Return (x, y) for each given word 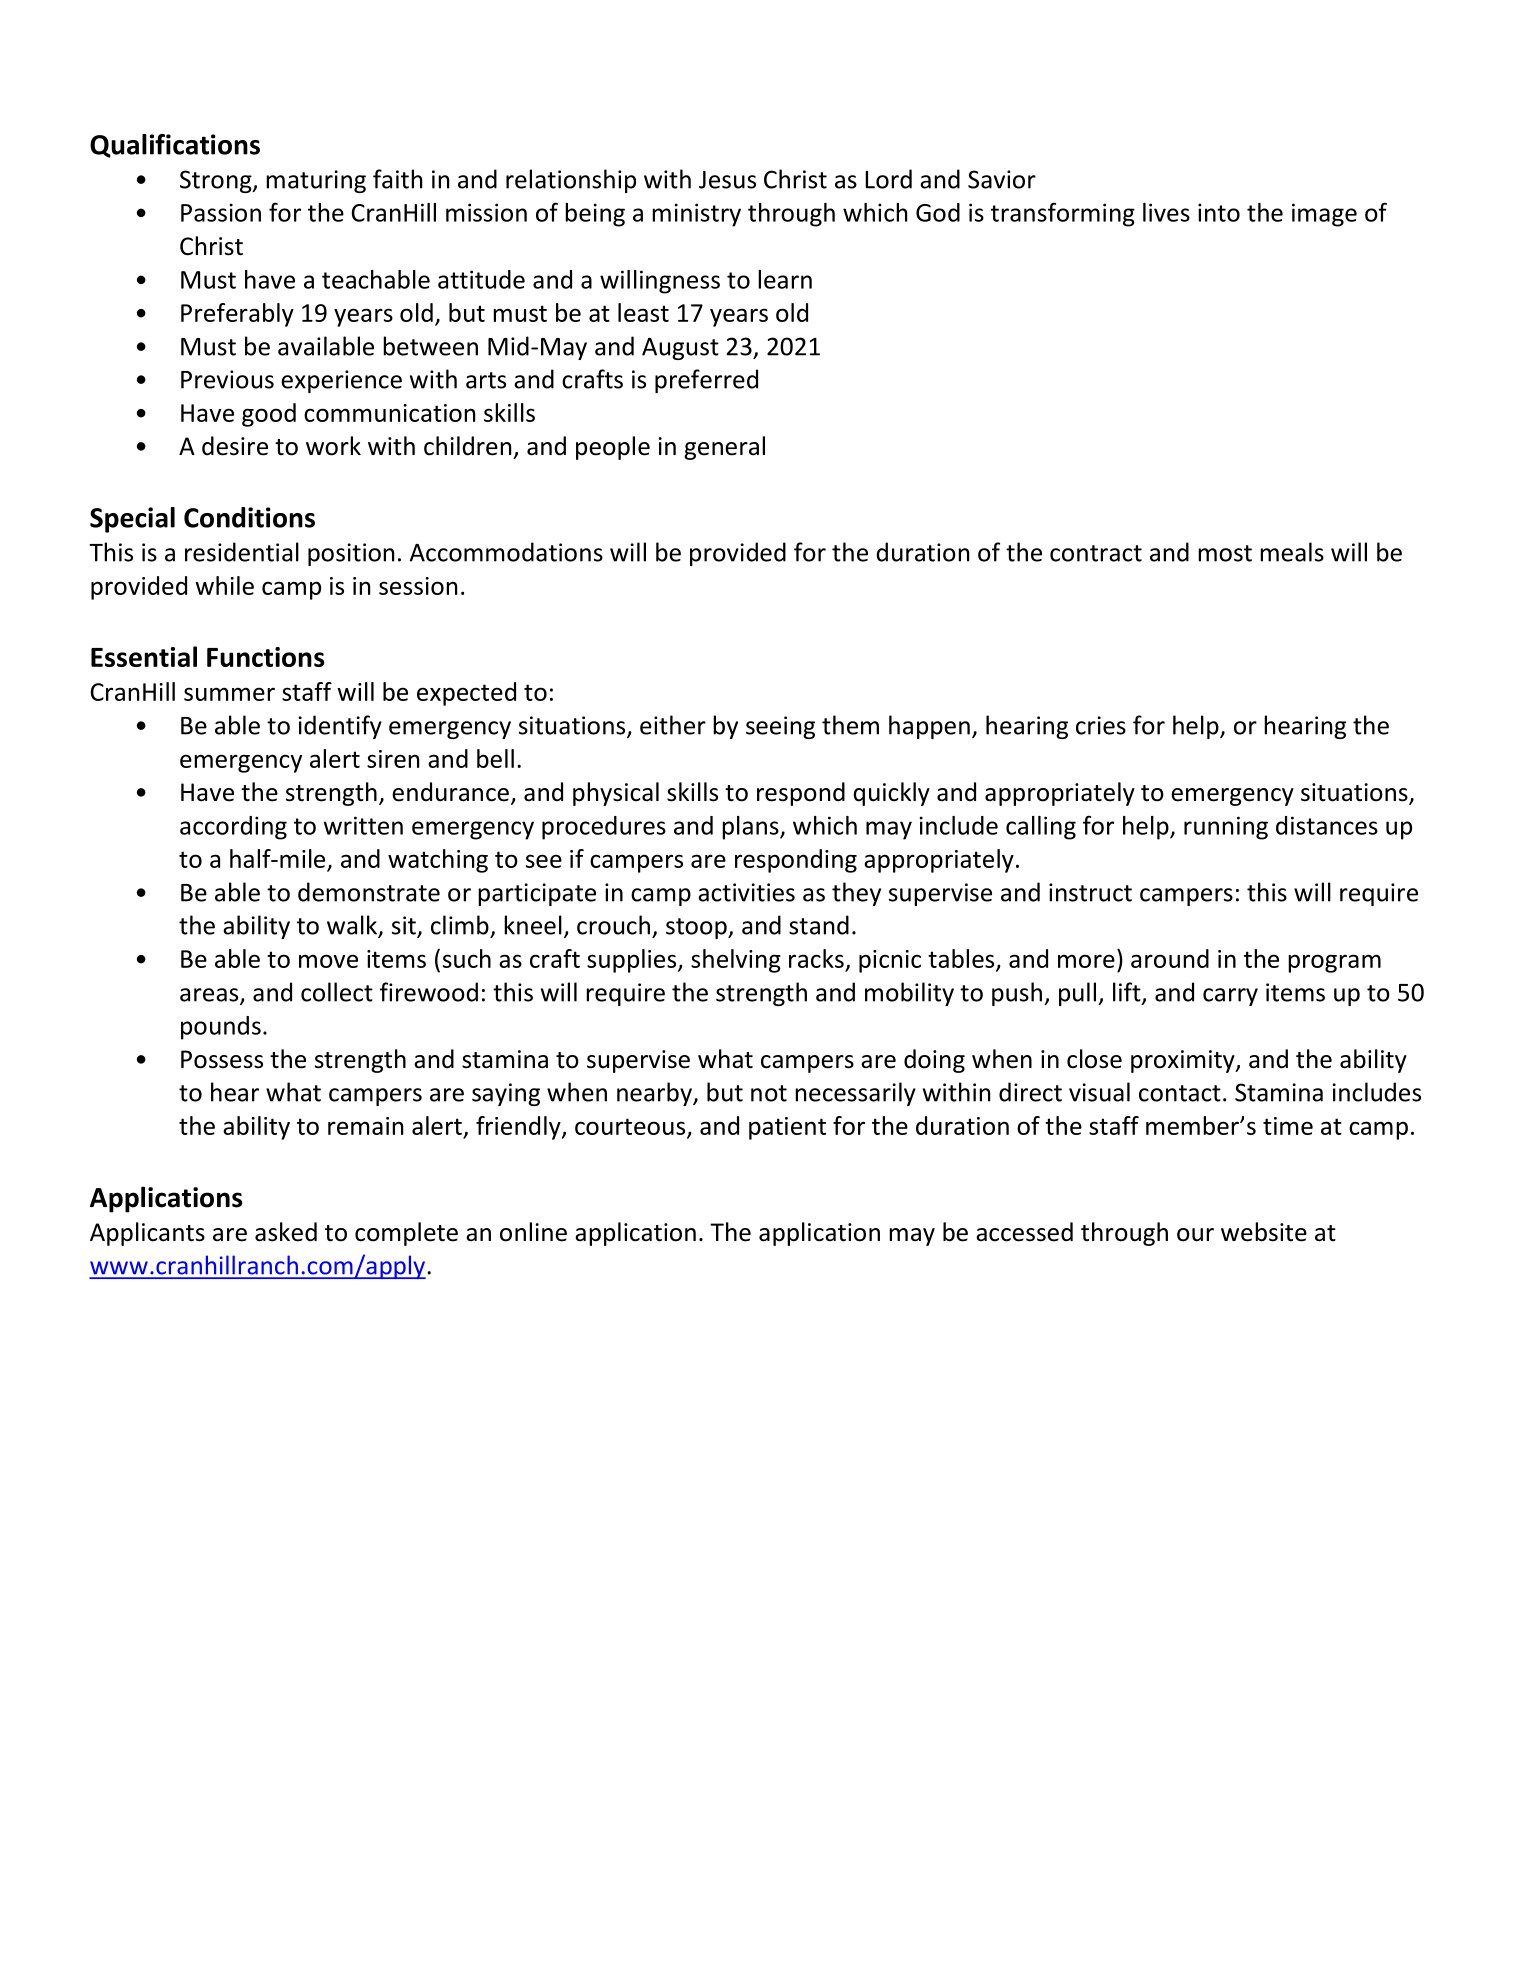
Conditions (249, 517)
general (724, 448)
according (233, 828)
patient (787, 1128)
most (1225, 553)
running (1226, 828)
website (1264, 1232)
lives (1166, 212)
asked (286, 1232)
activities (746, 892)
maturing (316, 181)
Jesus (727, 180)
